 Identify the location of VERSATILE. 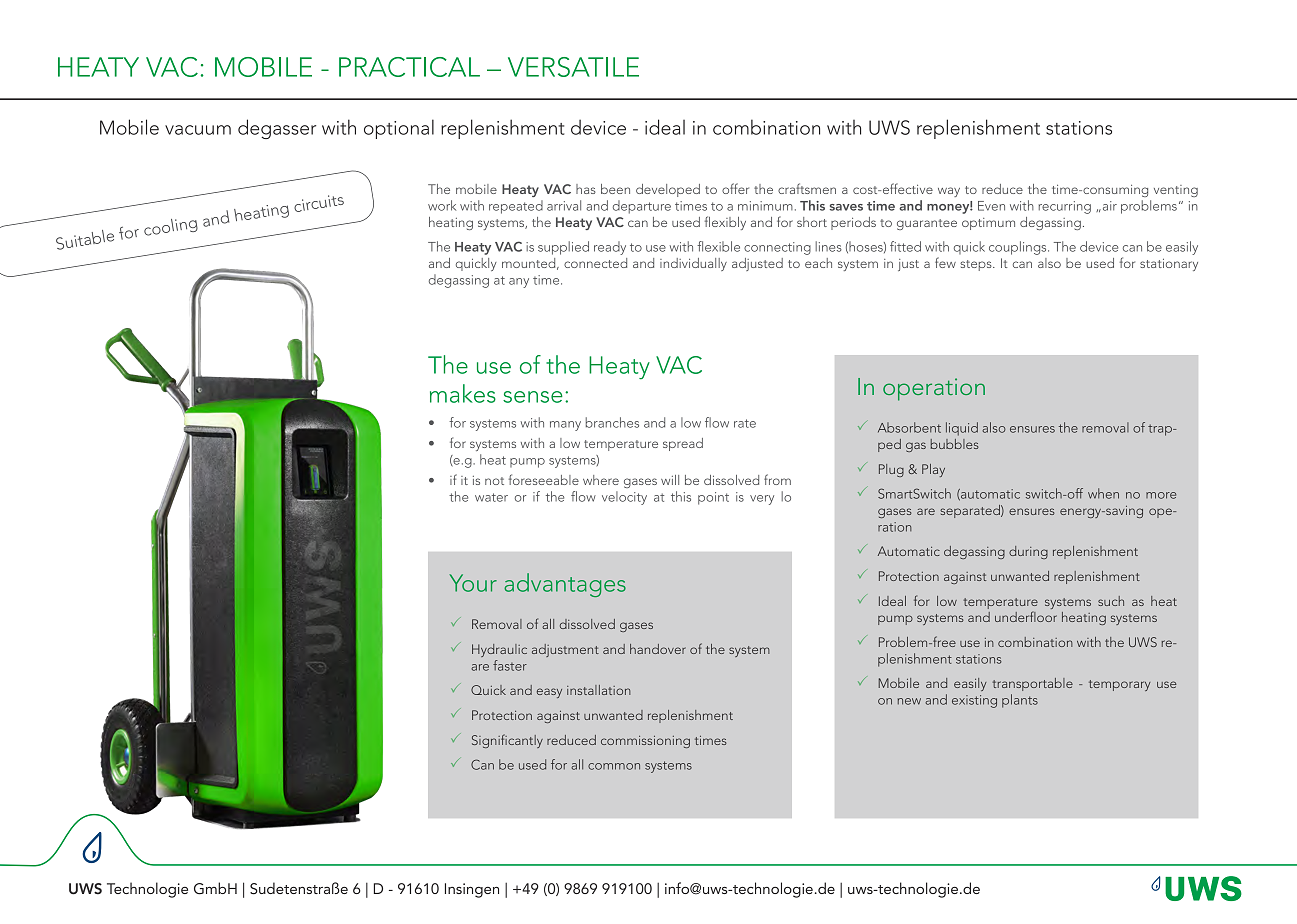
(573, 67).
